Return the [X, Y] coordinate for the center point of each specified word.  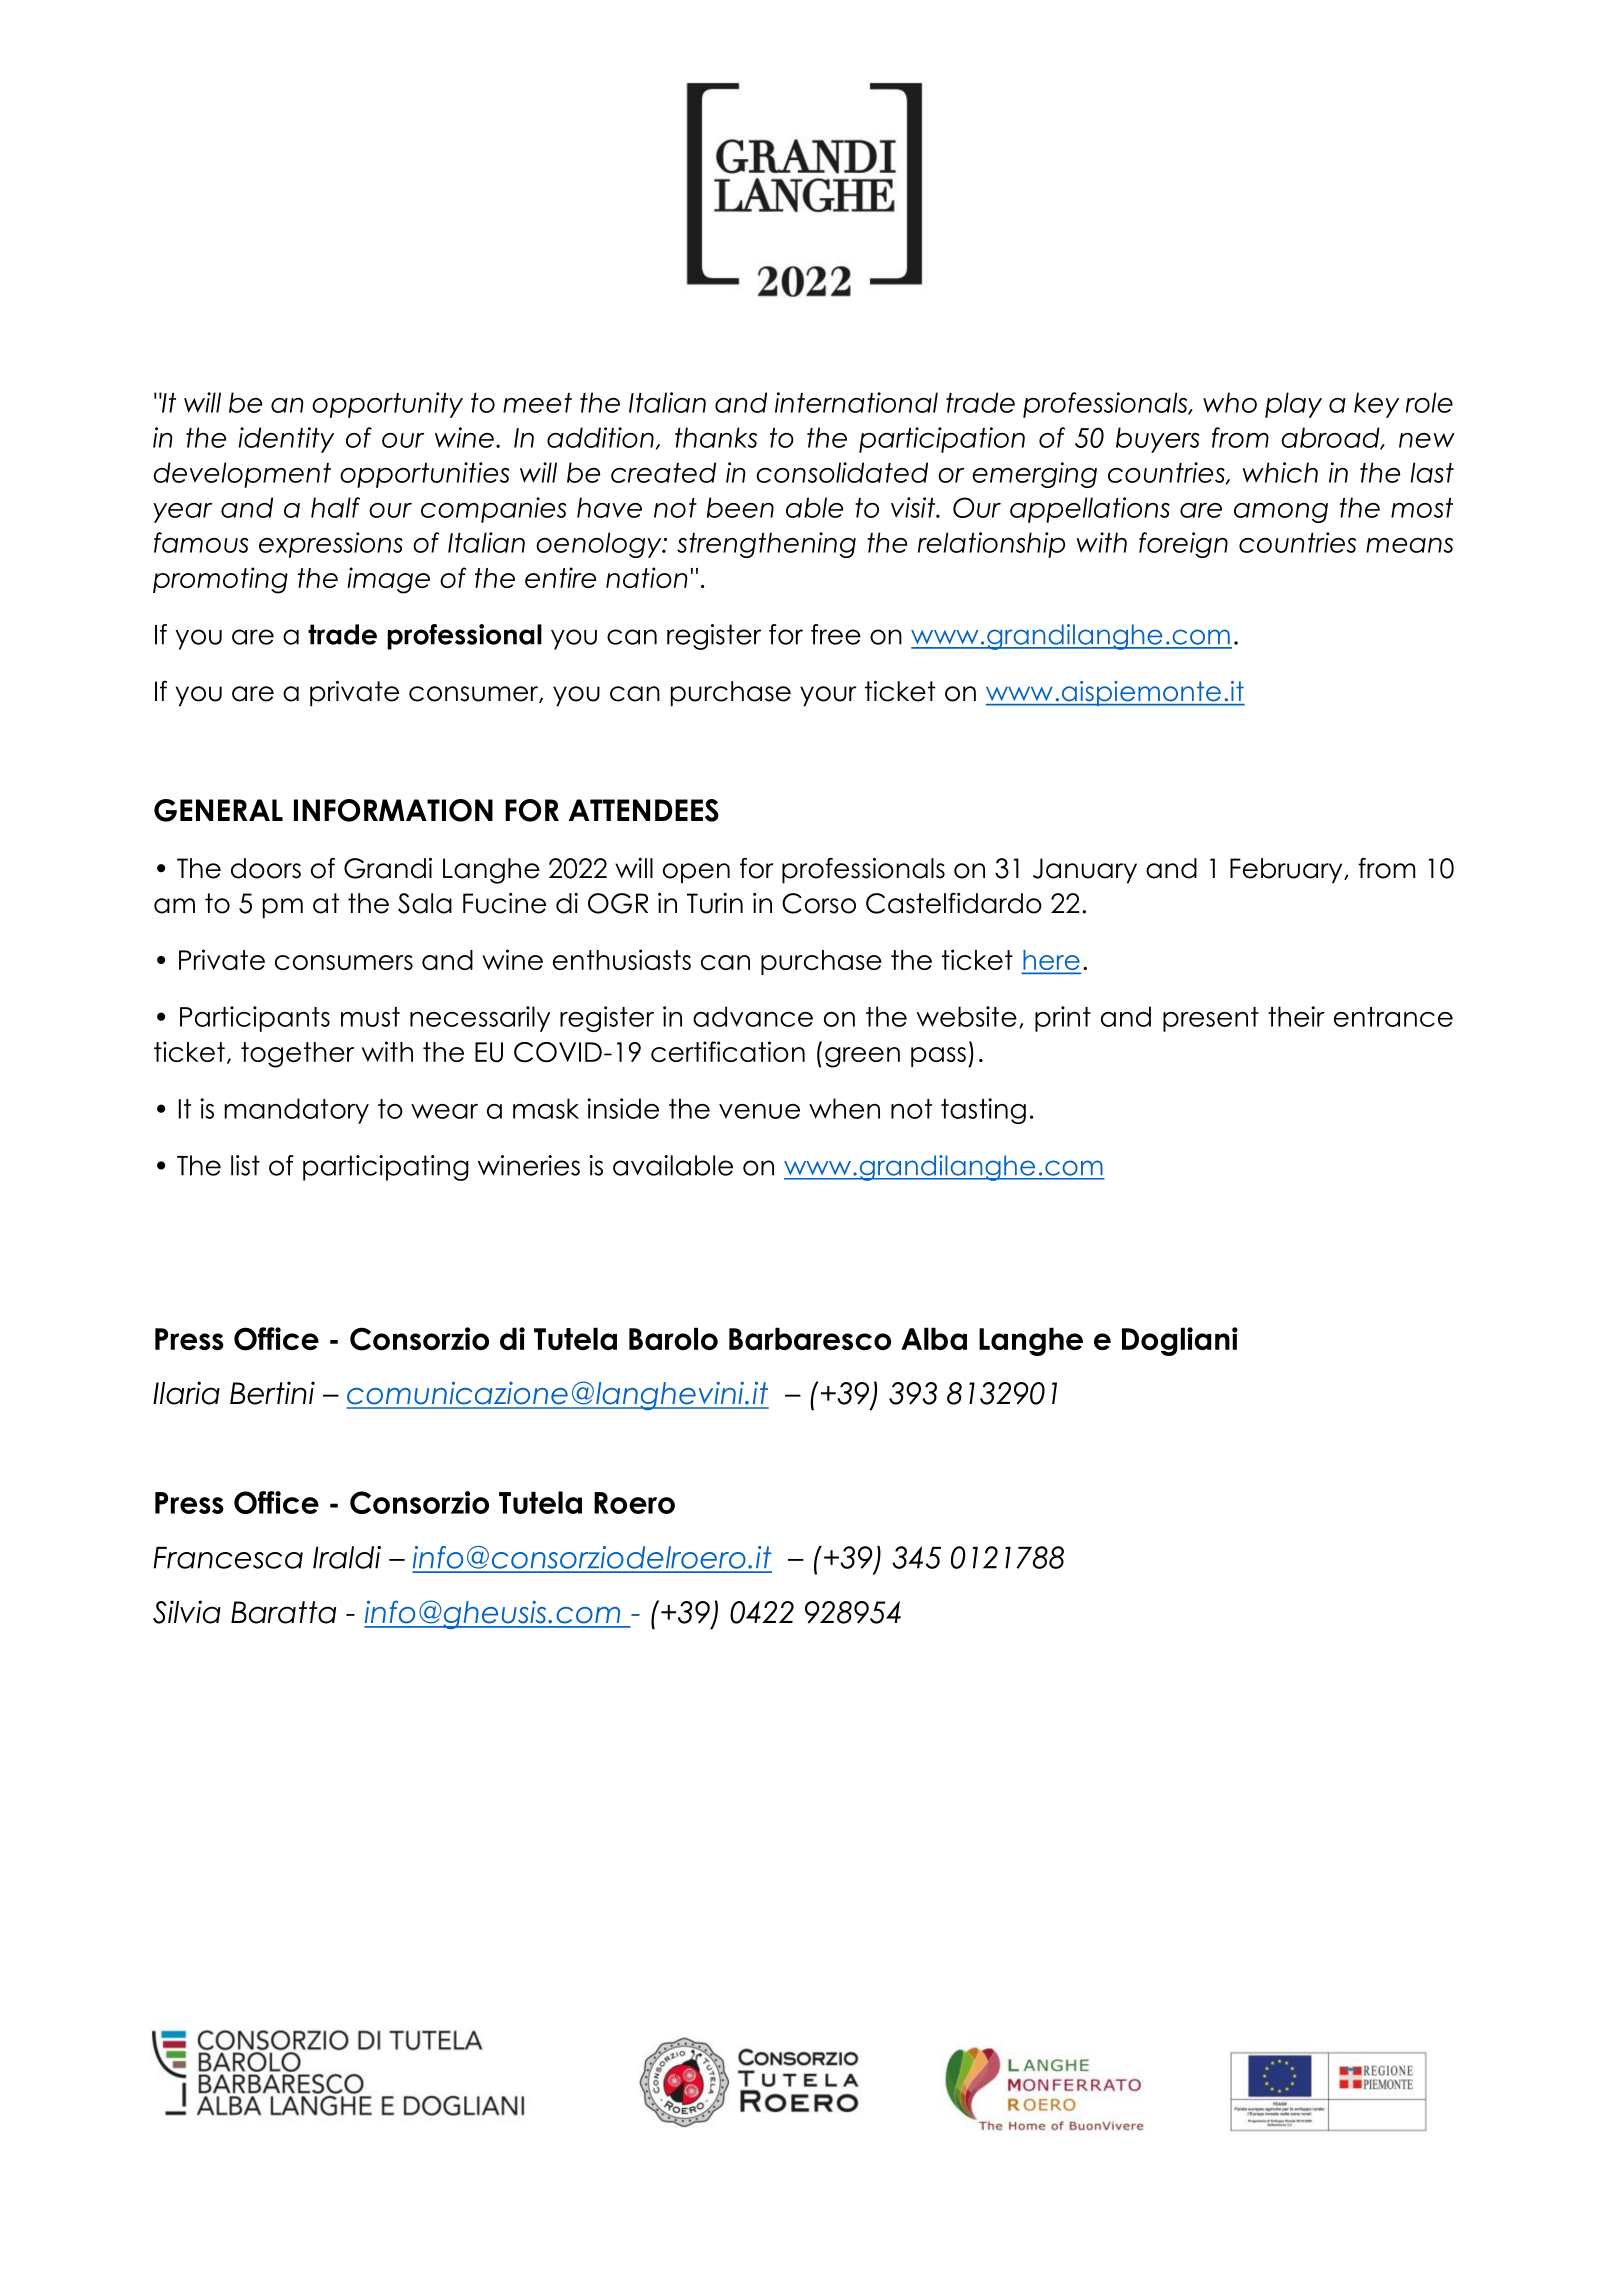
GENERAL [218, 810]
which [1280, 472]
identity [286, 440]
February [1287, 871]
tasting [983, 1111]
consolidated [842, 472]
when [844, 1108]
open [696, 873]
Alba [934, 1338]
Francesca [228, 1558]
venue [759, 1111]
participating [386, 1168]
